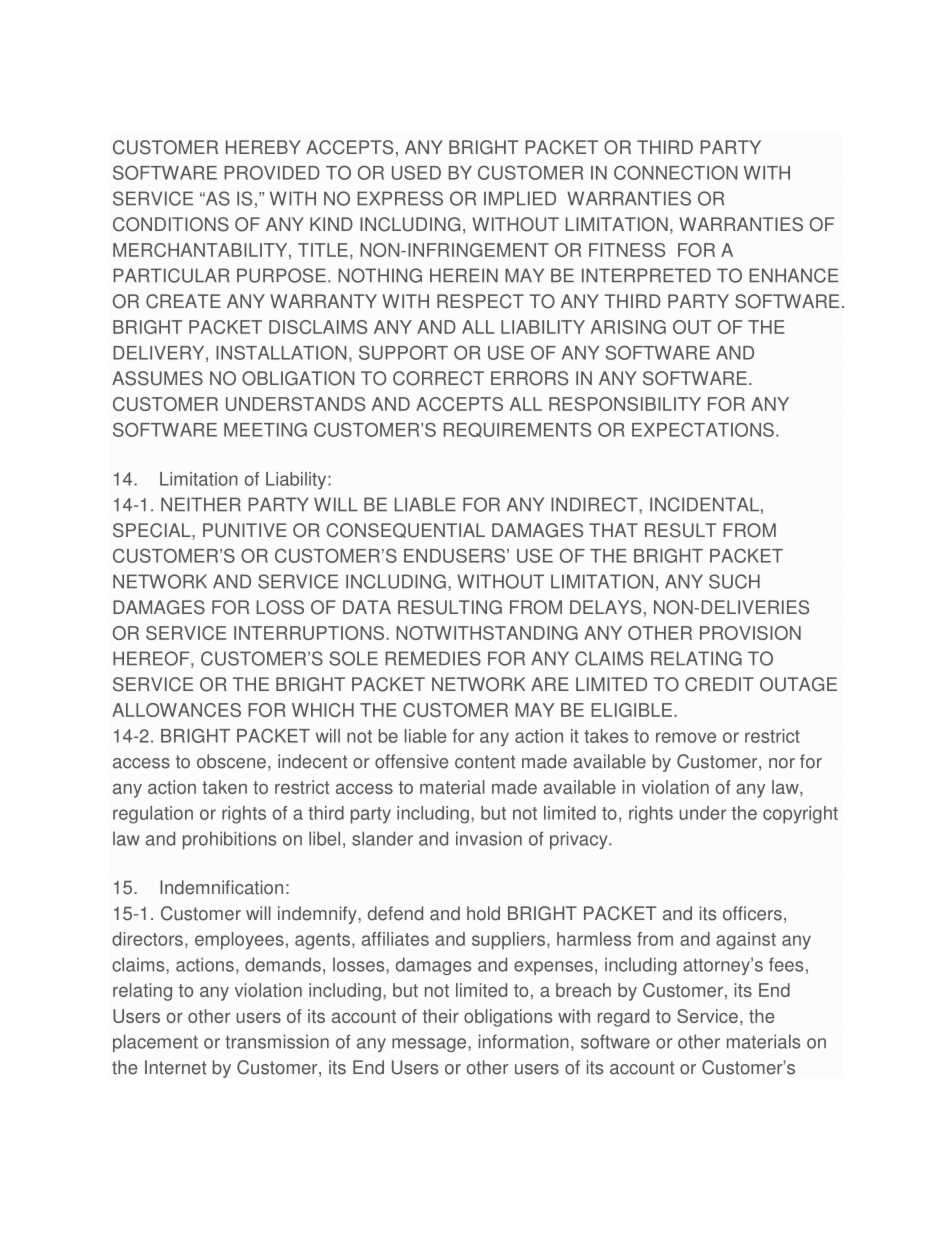 The height and width of the screenshot is (1233, 952). Describe the element at coordinates (520, 198) in the screenshot. I see `IMPLIED` at that location.
